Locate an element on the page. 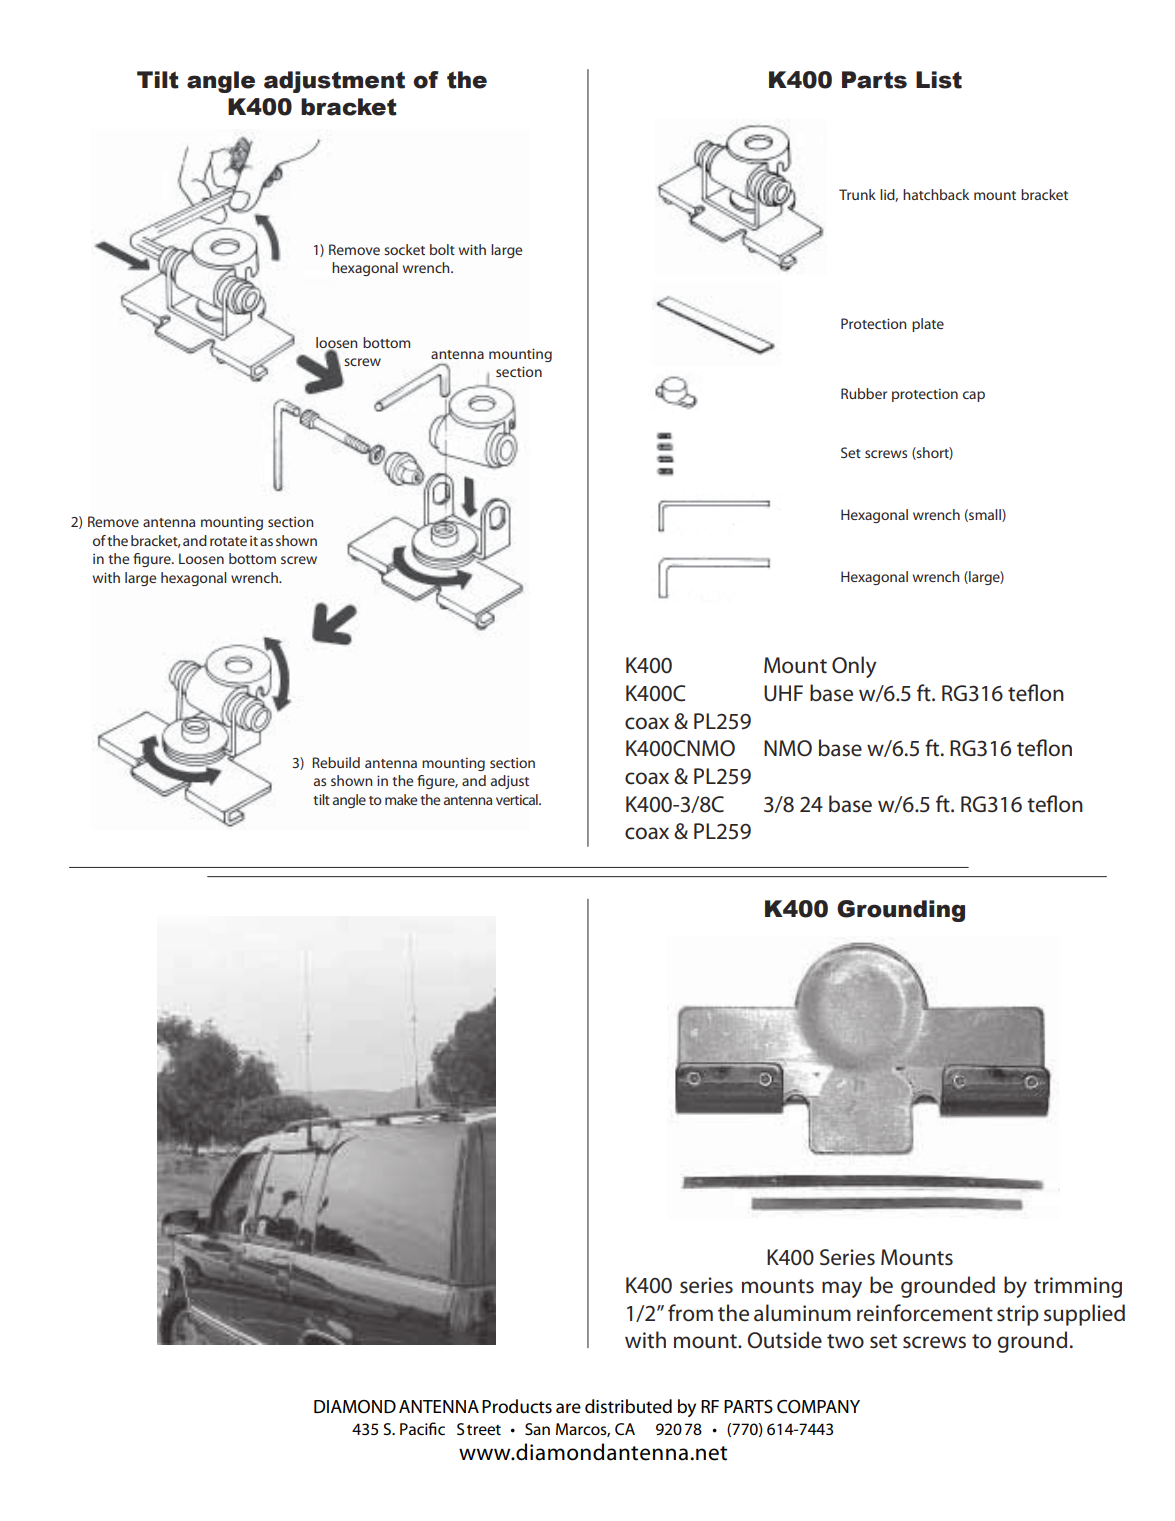 This image has height=1521, width=1175. San is located at coordinates (537, 1429).
